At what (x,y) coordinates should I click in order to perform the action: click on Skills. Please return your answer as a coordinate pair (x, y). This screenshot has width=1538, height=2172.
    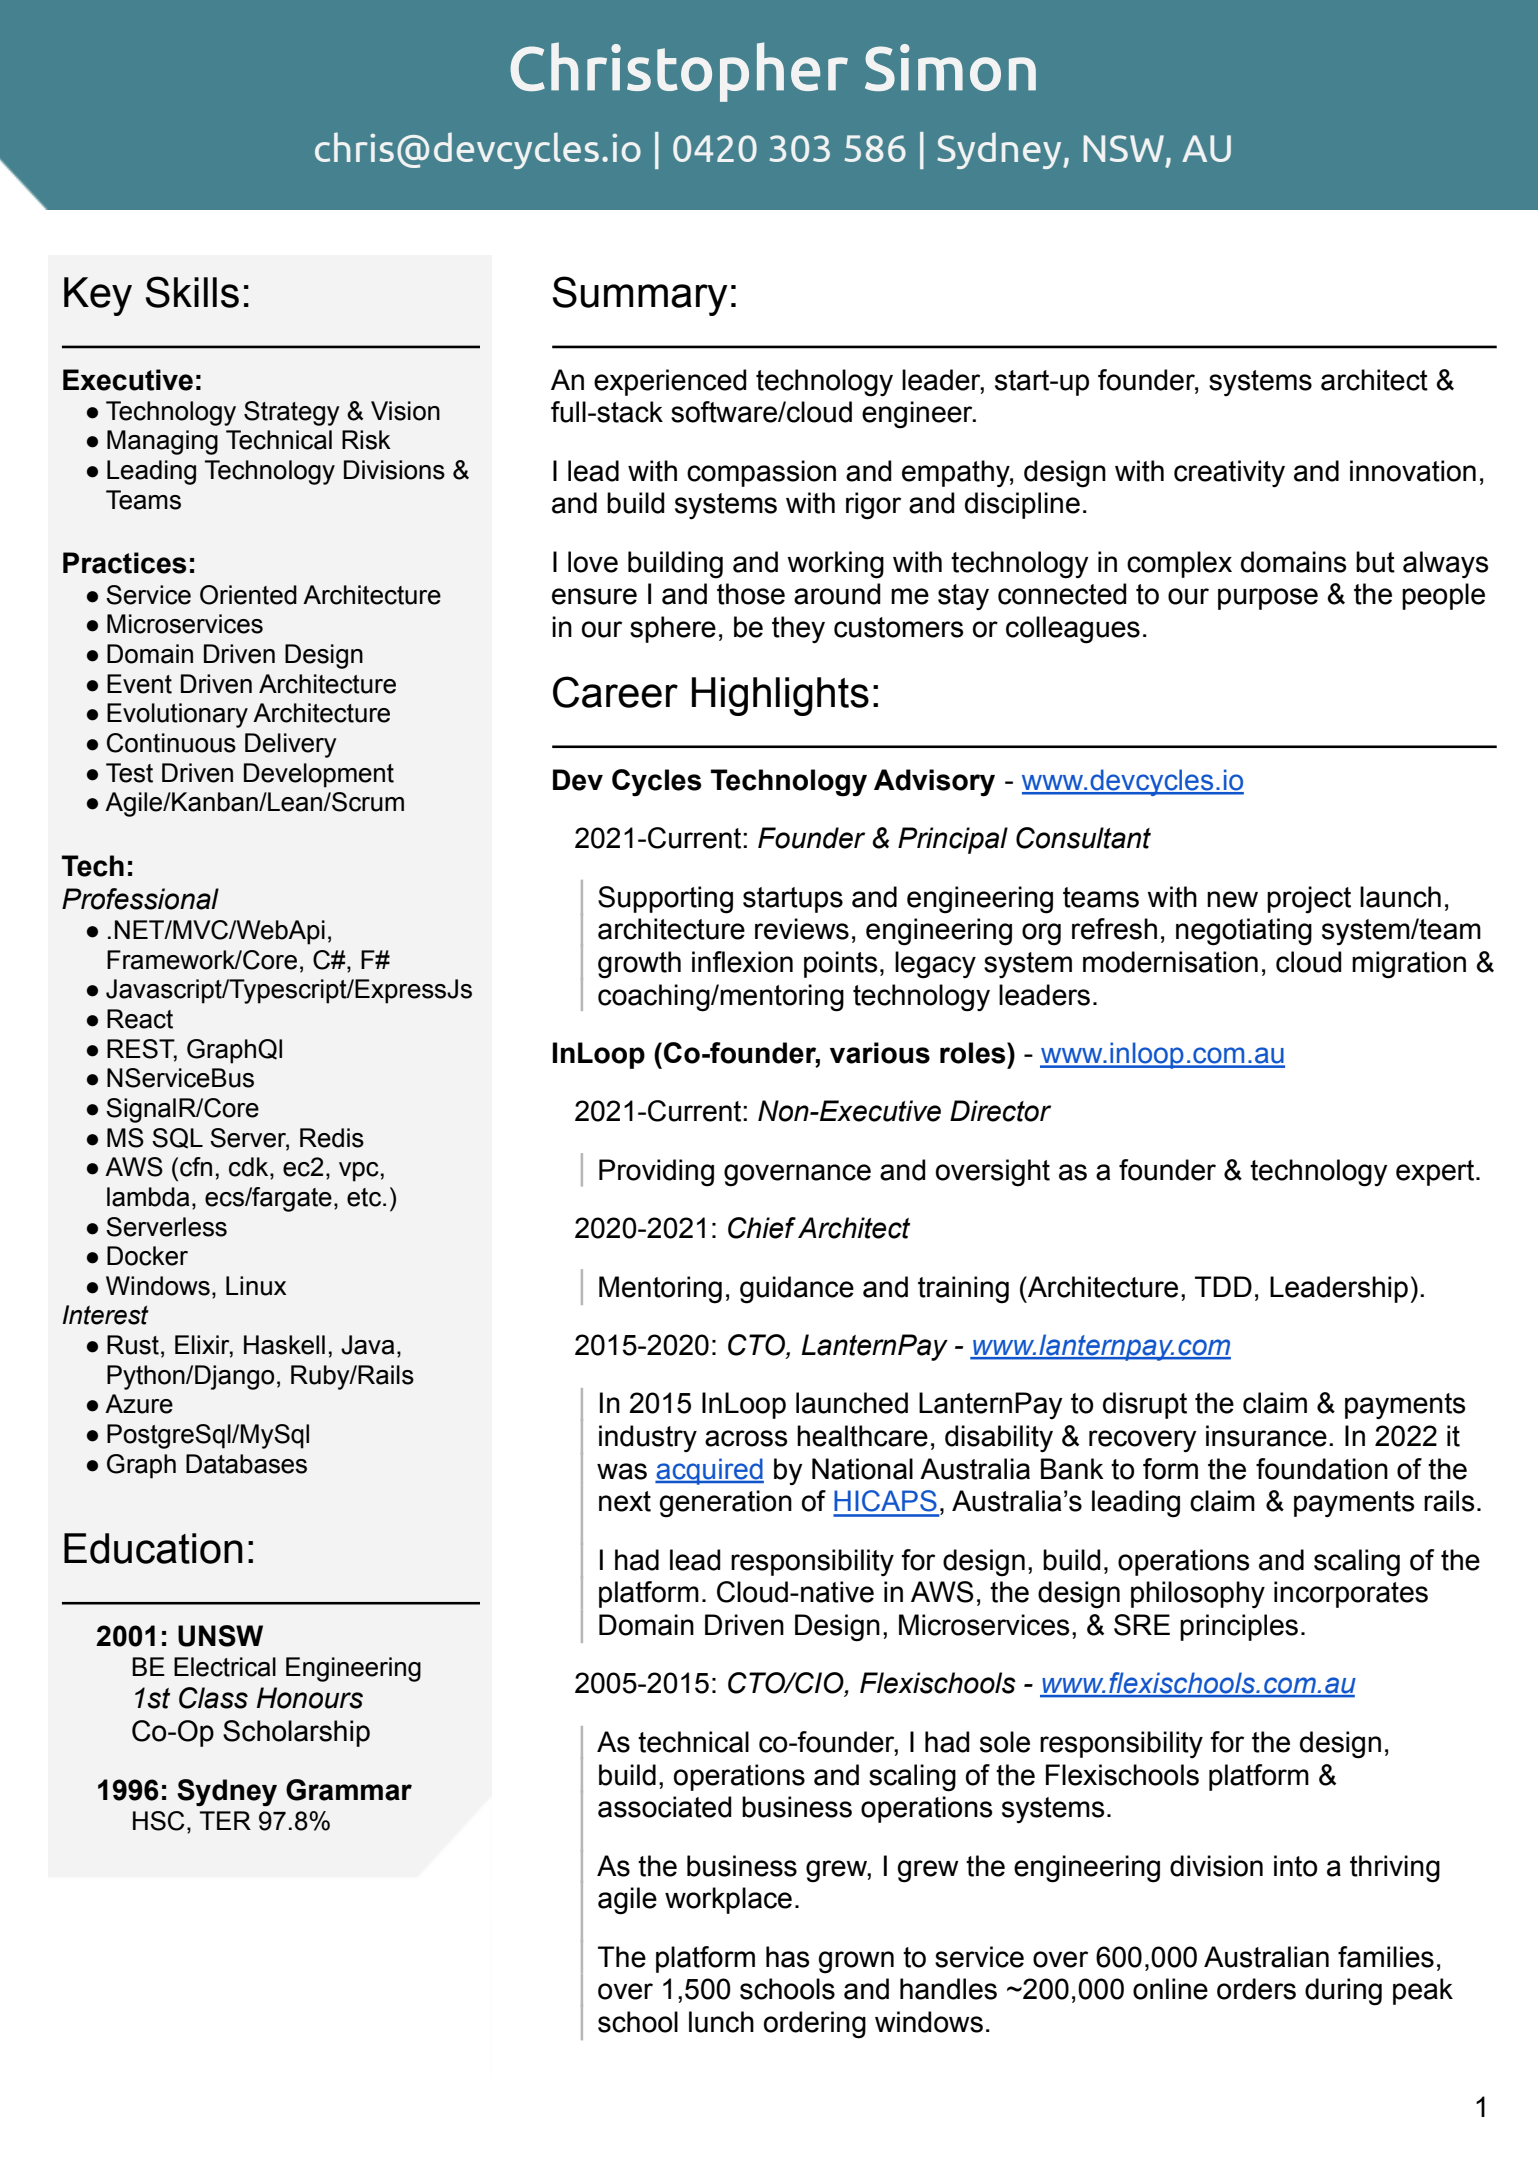
    Looking at the image, I should click on (192, 292).
